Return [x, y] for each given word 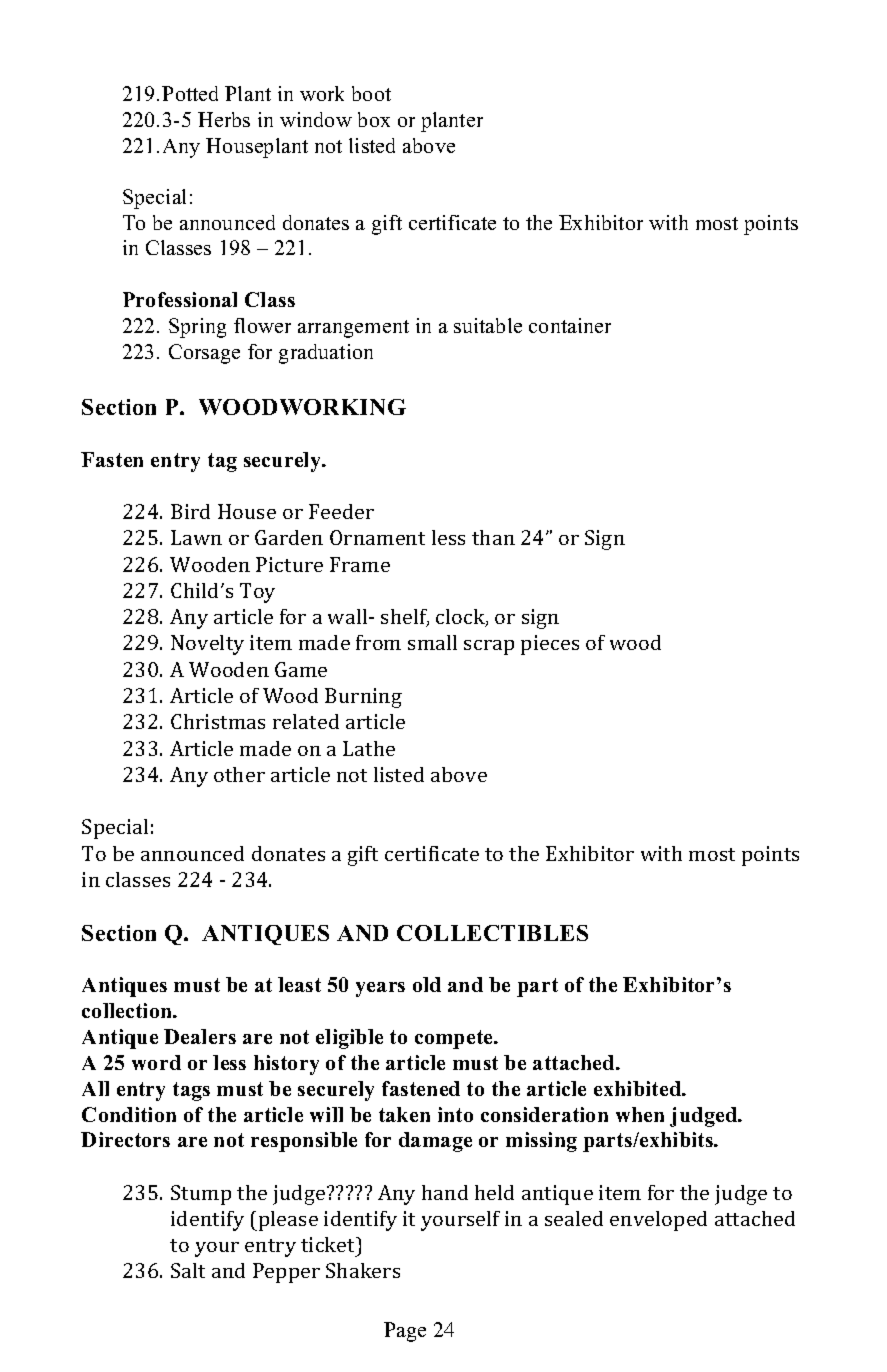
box [374, 119]
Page [405, 1332]
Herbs [224, 119]
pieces [550, 645]
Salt [188, 1270]
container [570, 325]
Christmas [218, 721]
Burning [363, 698]
